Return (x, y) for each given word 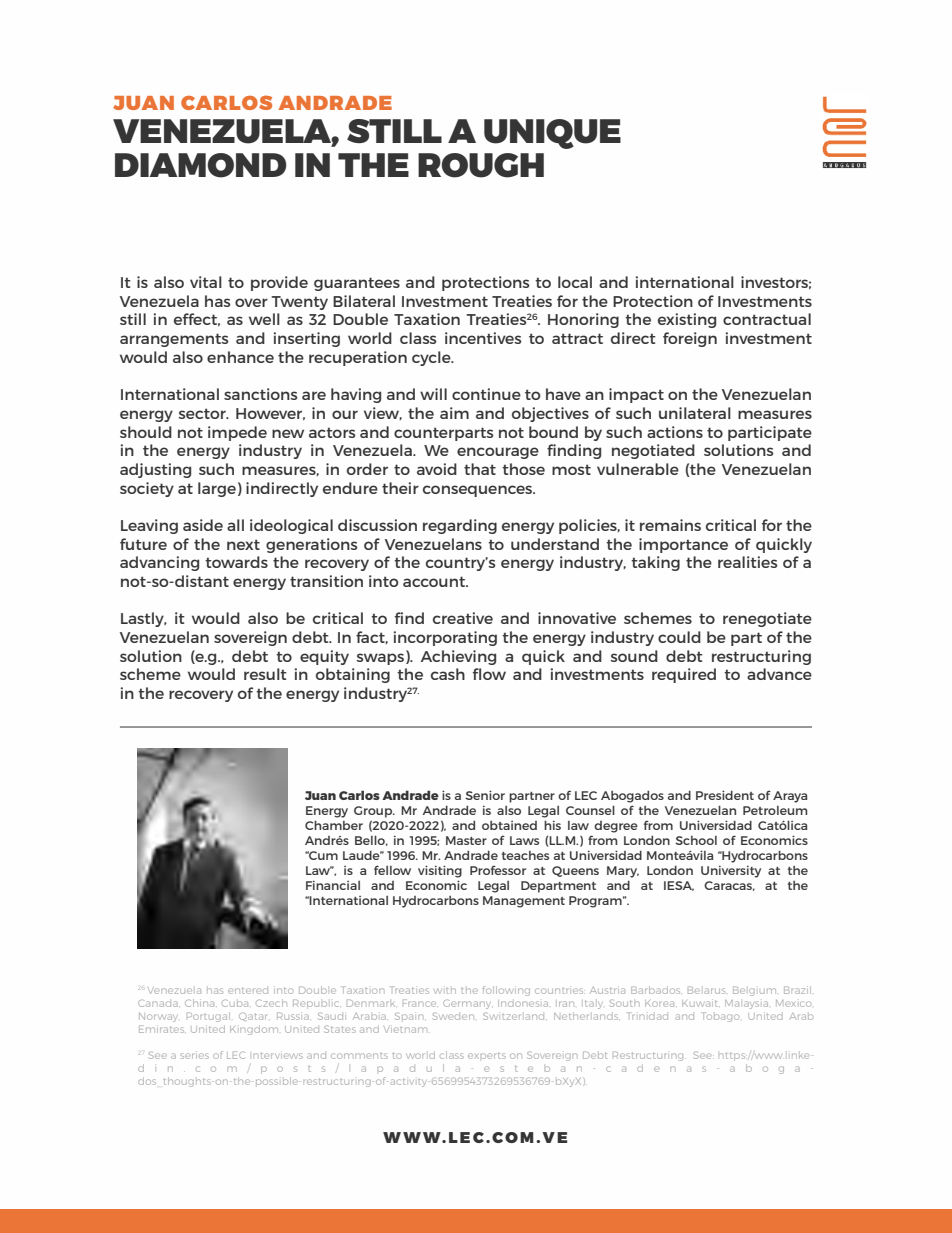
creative (463, 618)
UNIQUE (552, 134)
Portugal (208, 1017)
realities (748, 562)
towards (236, 562)
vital (206, 282)
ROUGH (481, 165)
